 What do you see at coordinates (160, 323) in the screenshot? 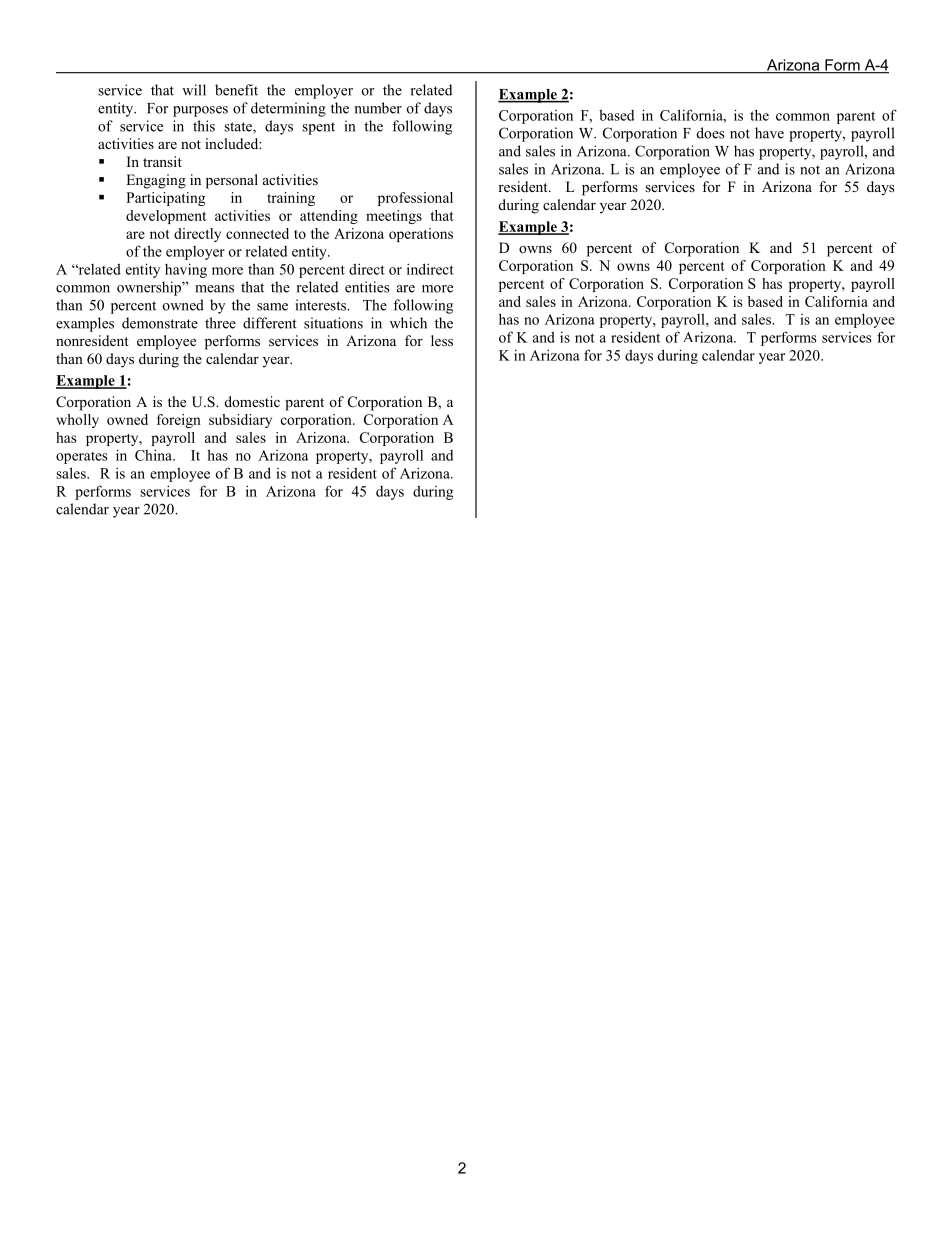
I see `demonstrate` at bounding box center [160, 323].
